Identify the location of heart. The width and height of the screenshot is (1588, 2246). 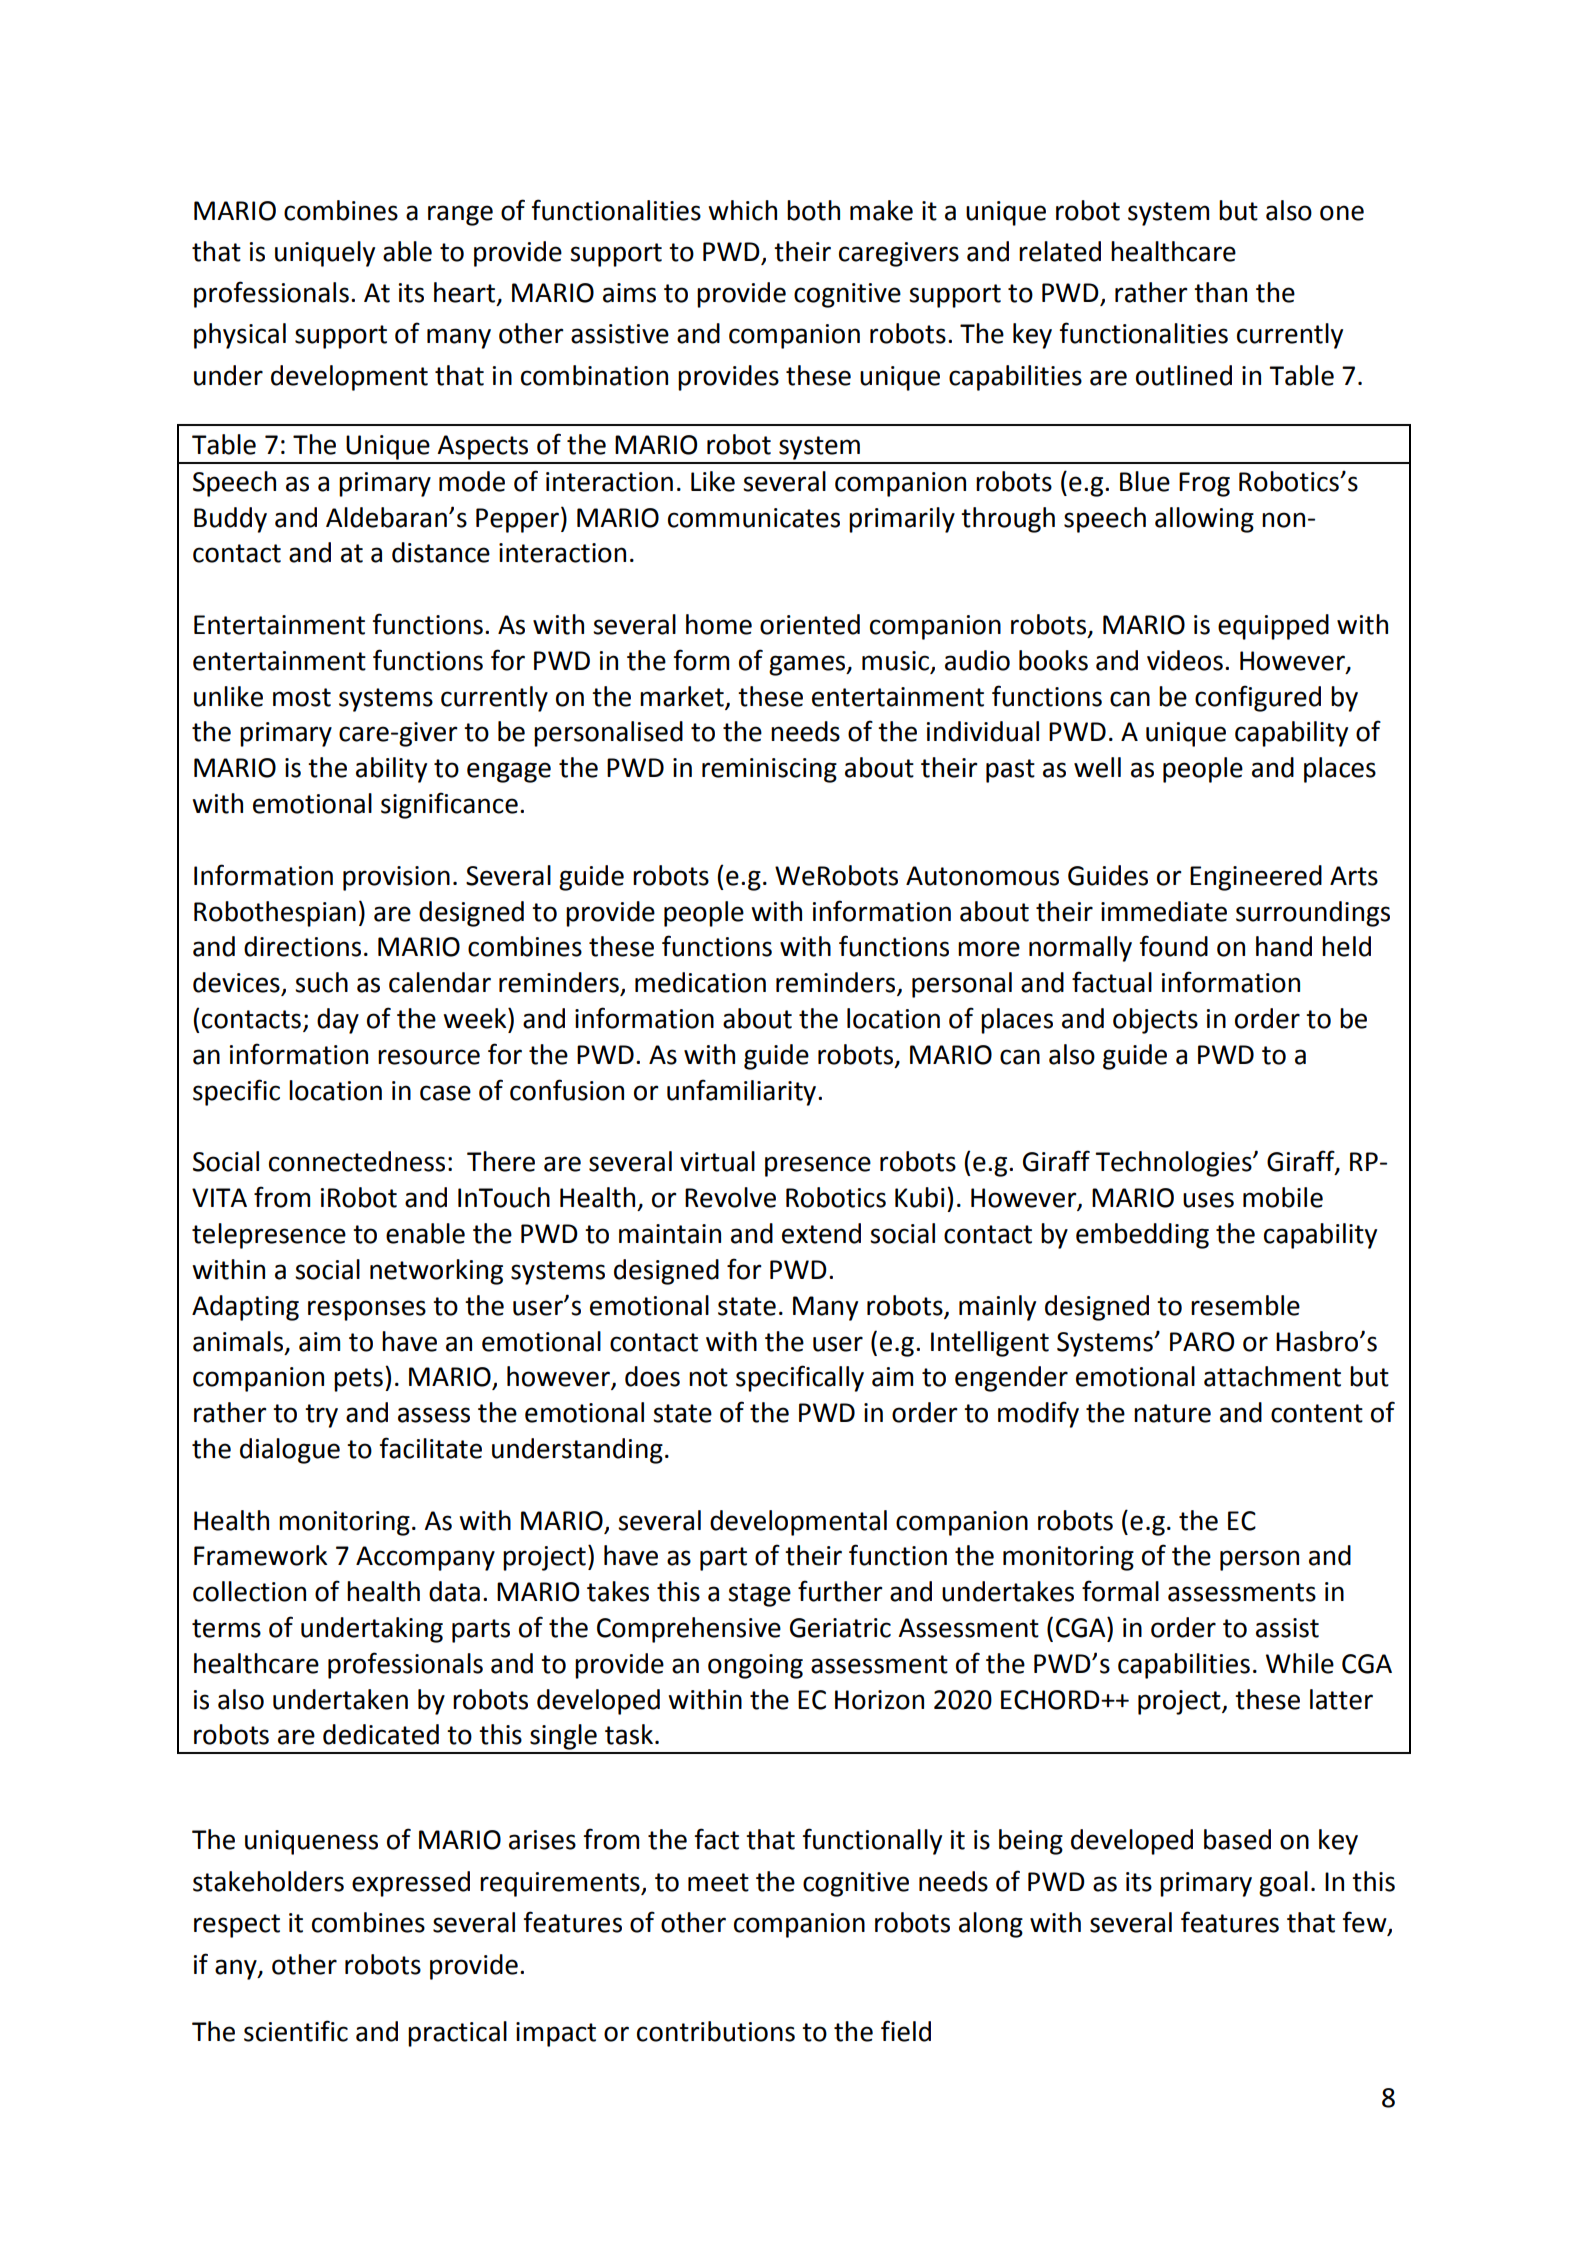
(466, 293).
